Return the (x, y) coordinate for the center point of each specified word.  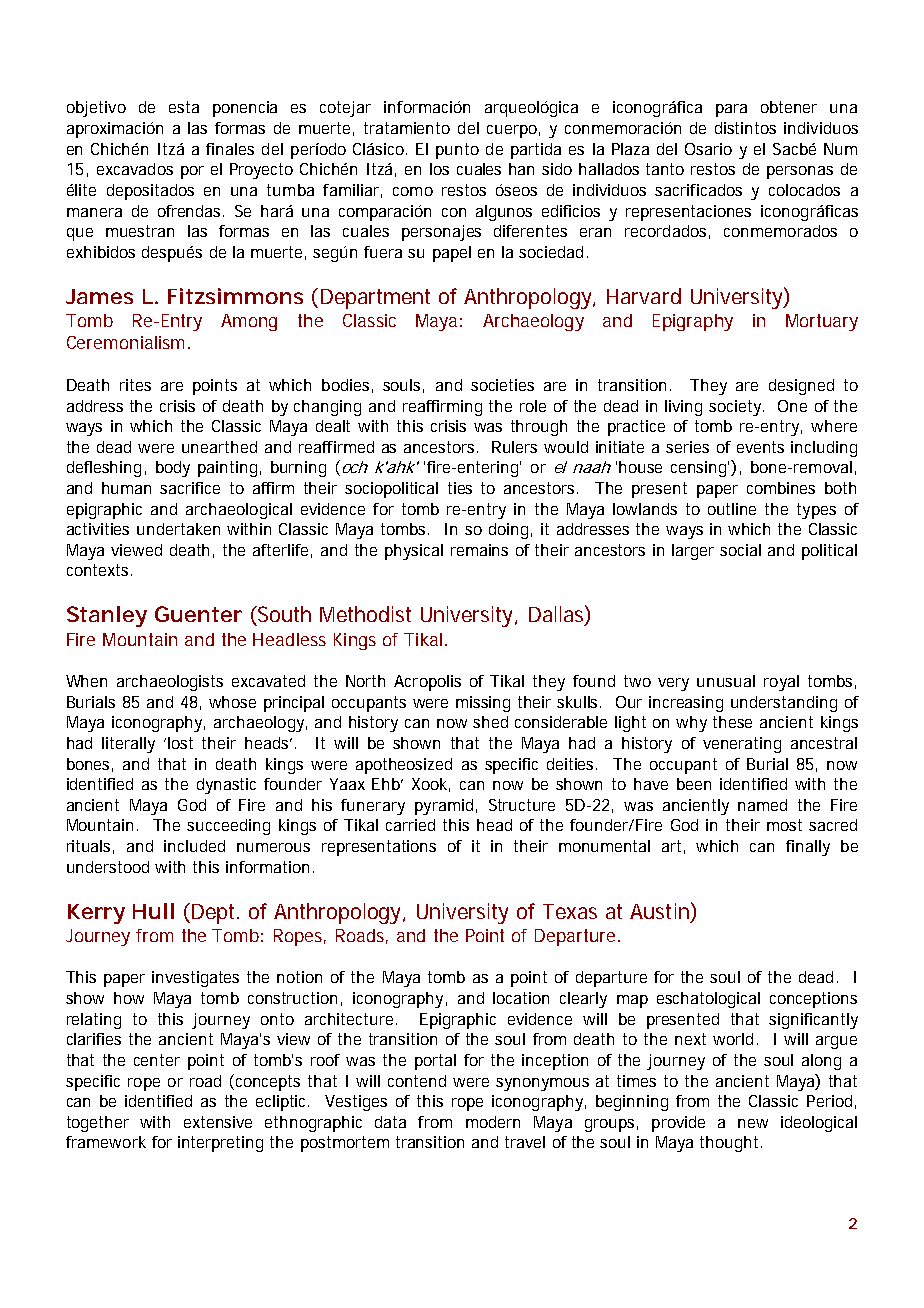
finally (808, 848)
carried (410, 825)
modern (493, 1122)
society (736, 408)
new (753, 1123)
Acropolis (427, 683)
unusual (726, 681)
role (533, 406)
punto (457, 151)
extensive (218, 1122)
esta (184, 107)
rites (135, 385)
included (194, 846)
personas (800, 172)
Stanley (107, 616)
